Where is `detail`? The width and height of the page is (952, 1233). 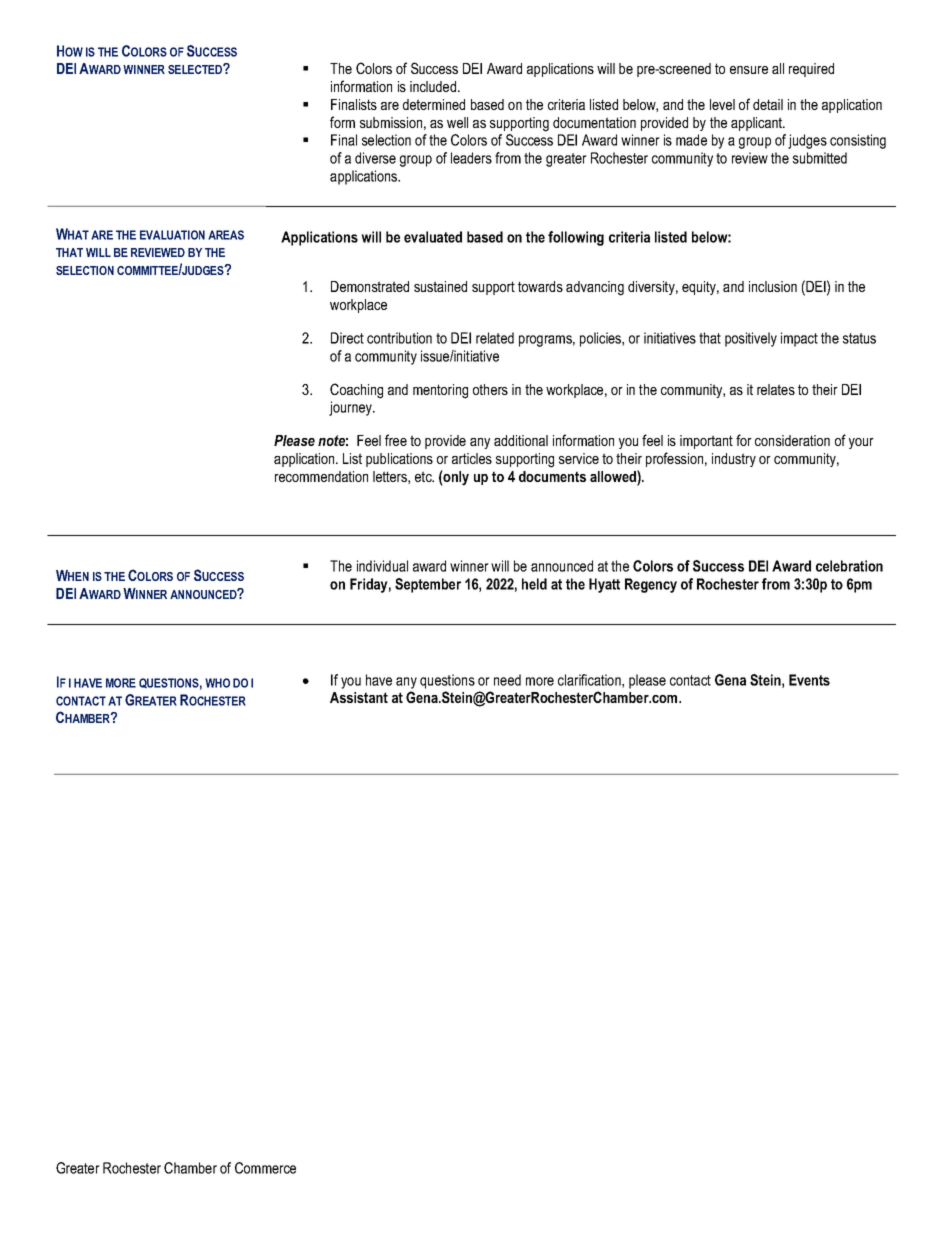
detail is located at coordinates (768, 104).
